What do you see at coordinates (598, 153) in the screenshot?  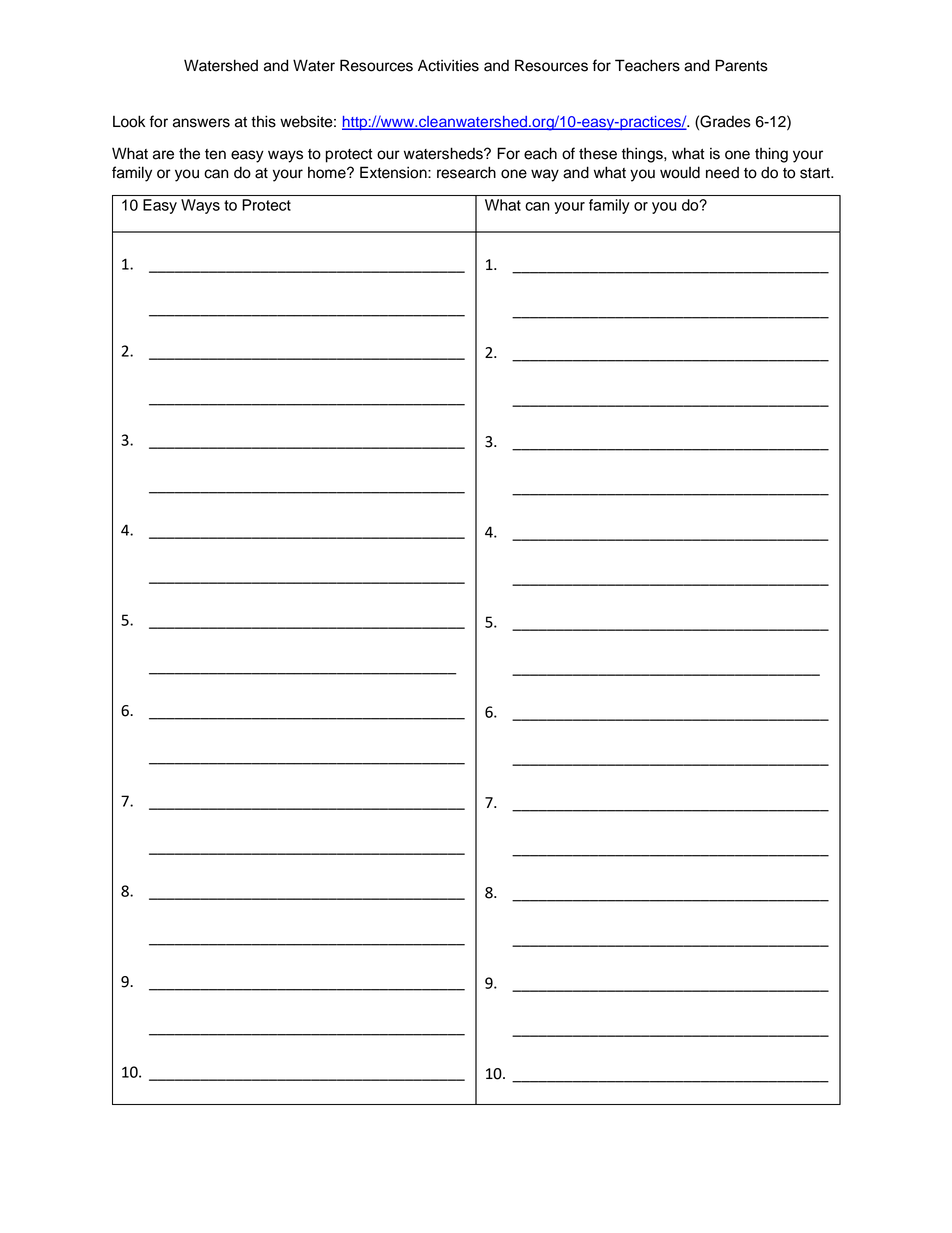 I see `these` at bounding box center [598, 153].
